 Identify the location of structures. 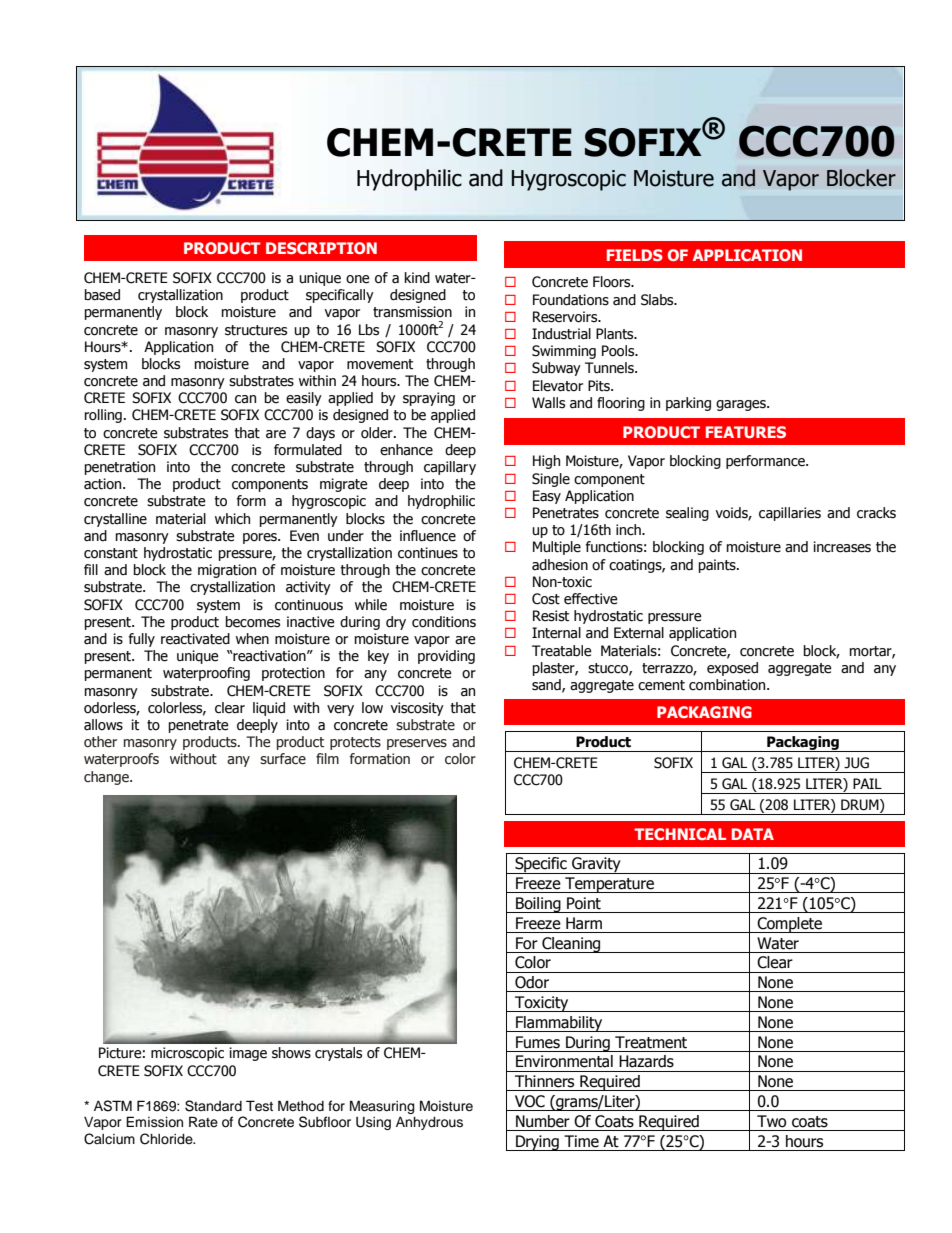
(256, 330).
